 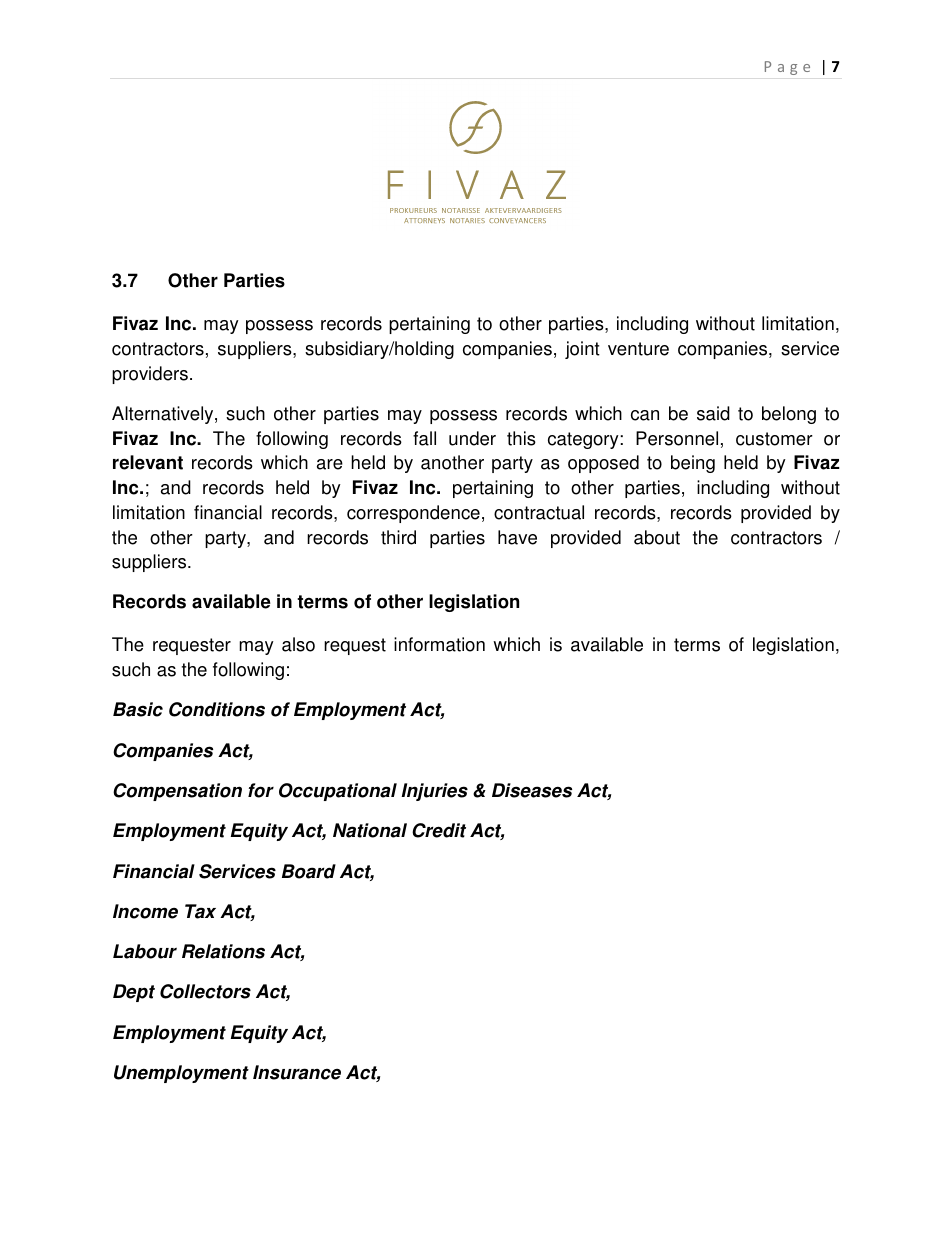 I want to click on under, so click(x=472, y=438).
